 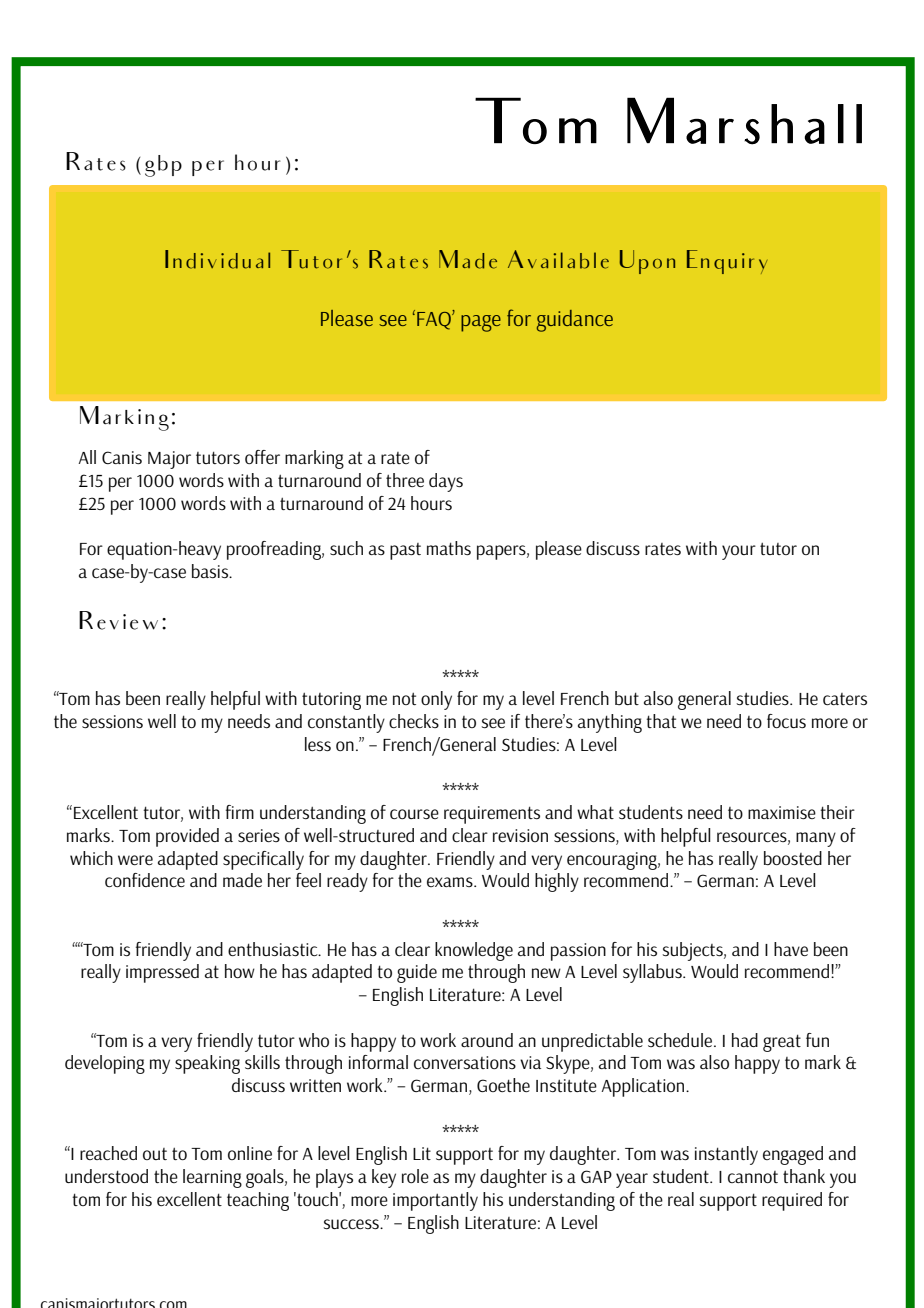 What do you see at coordinates (744, 121) in the screenshot?
I see `Marshall` at bounding box center [744, 121].
